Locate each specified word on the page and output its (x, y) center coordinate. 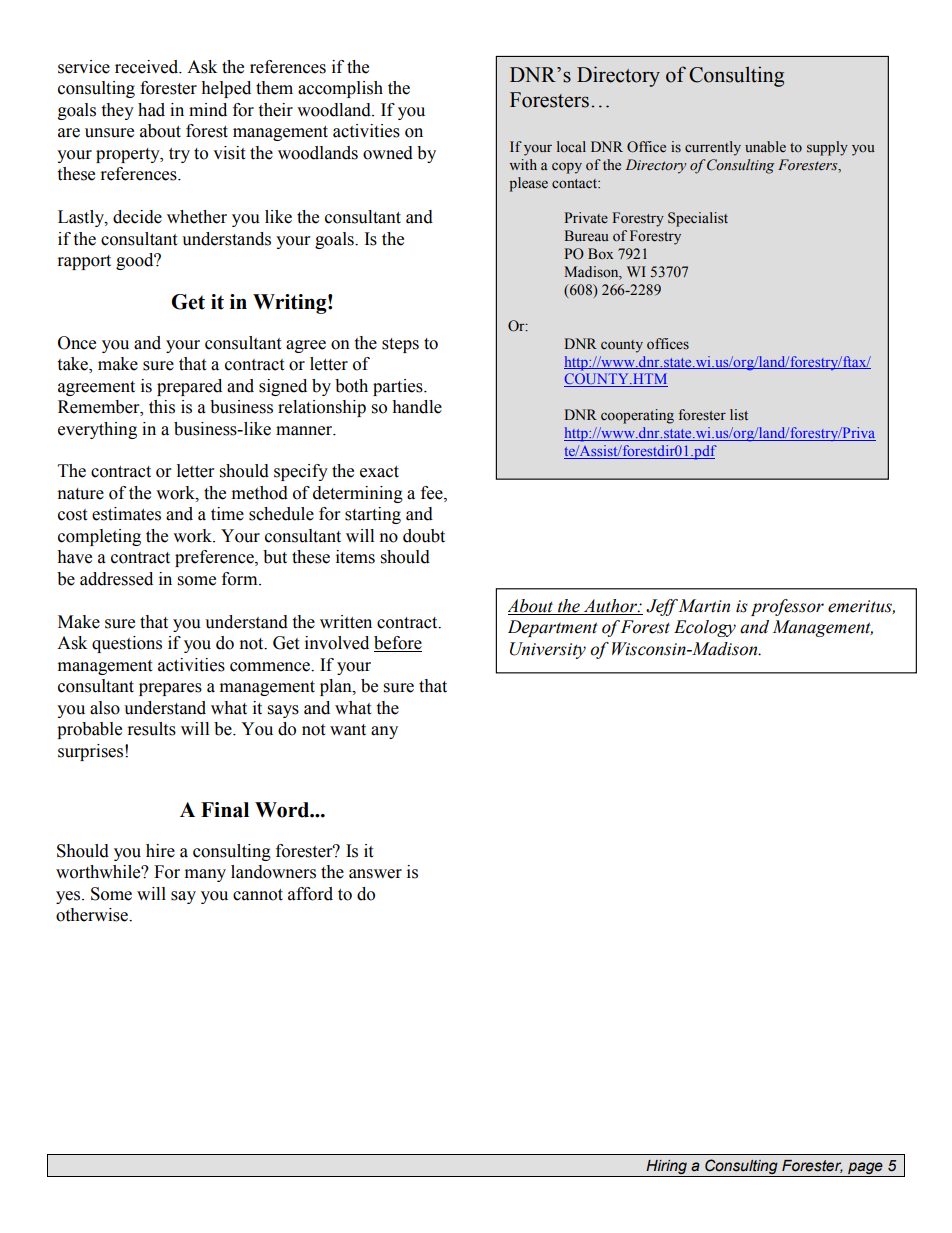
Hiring (666, 1168)
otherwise (93, 915)
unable (765, 147)
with (523, 164)
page (865, 1169)
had (151, 110)
